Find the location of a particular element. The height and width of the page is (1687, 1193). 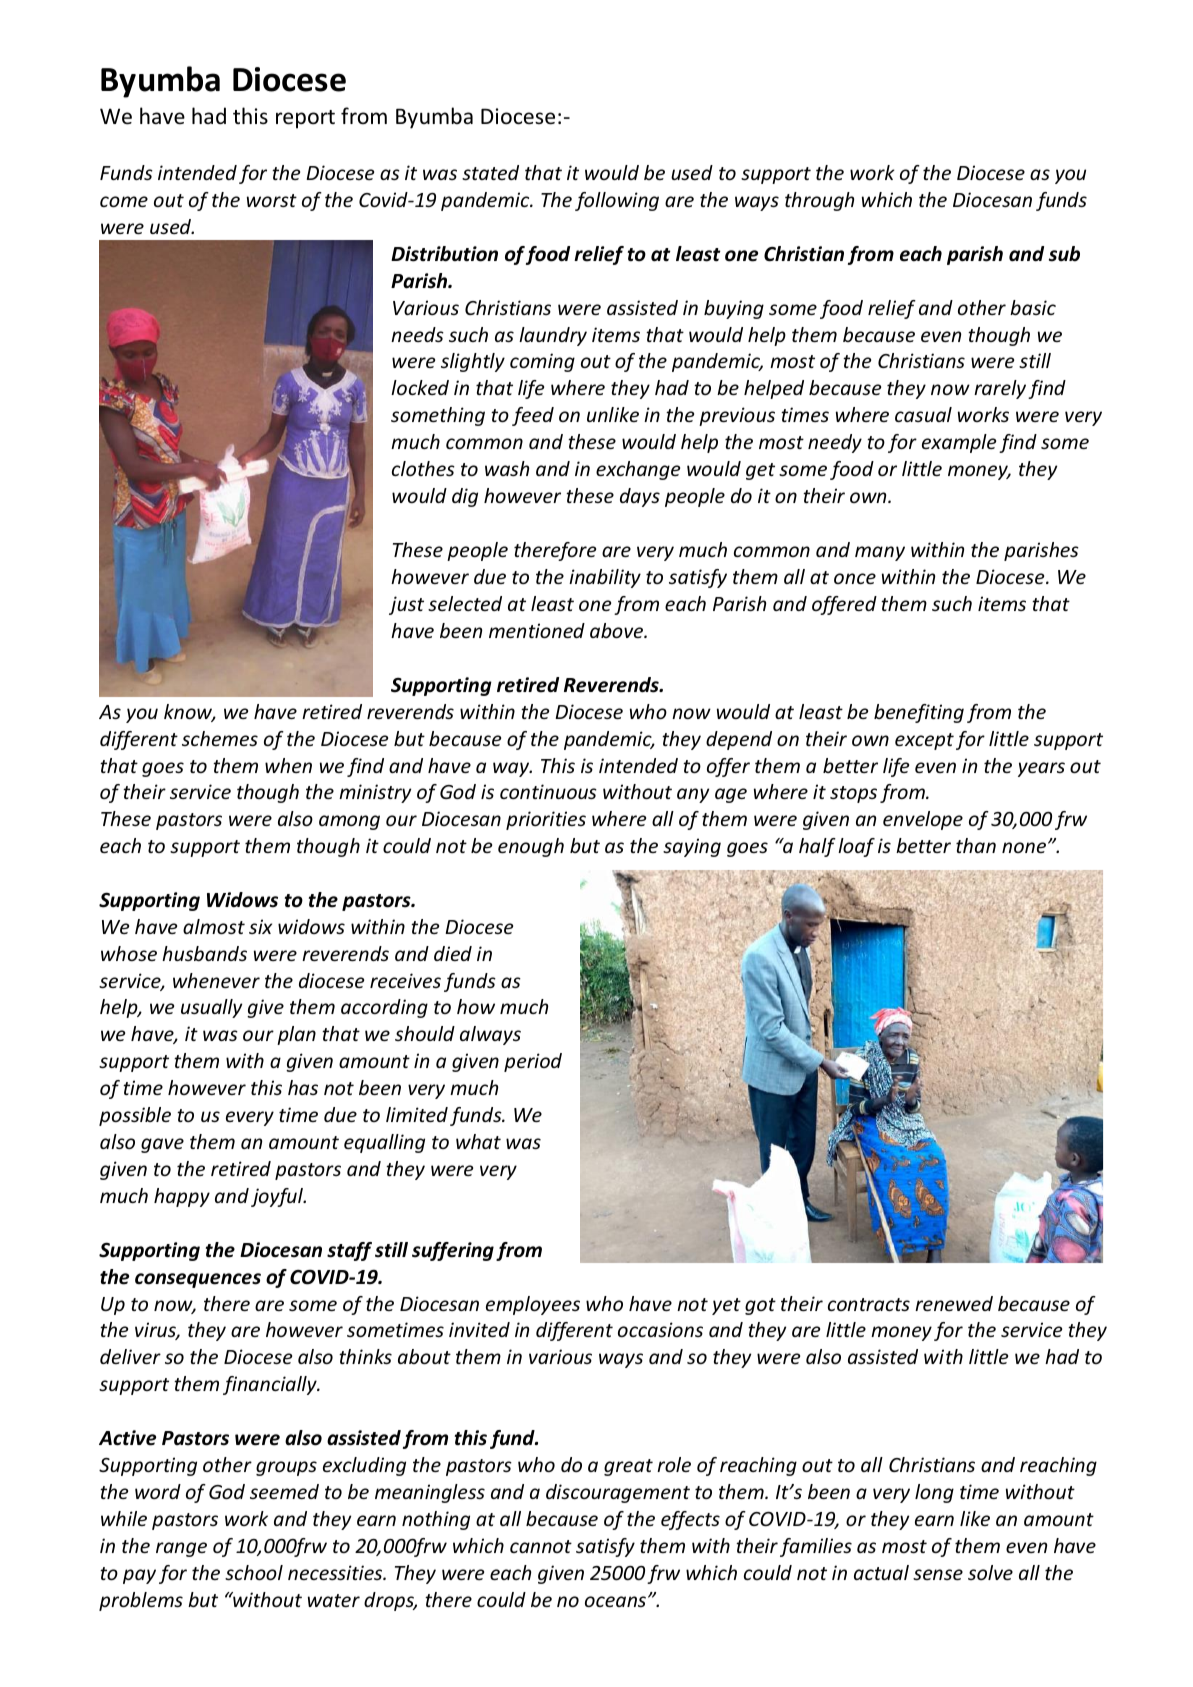

above is located at coordinates (617, 630).
